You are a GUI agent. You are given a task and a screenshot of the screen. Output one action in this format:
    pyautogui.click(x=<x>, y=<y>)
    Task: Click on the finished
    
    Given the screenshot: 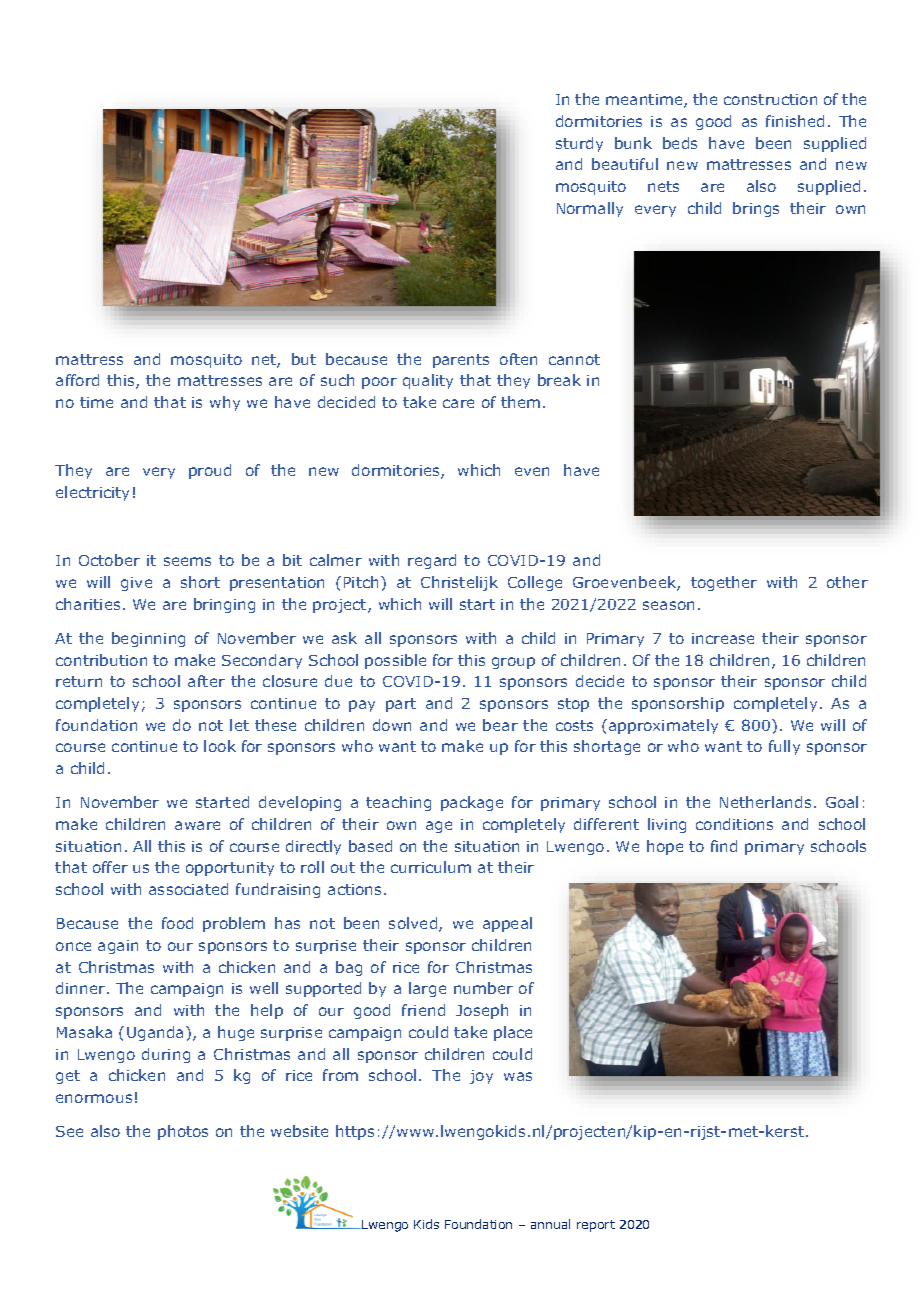 What is the action you would take?
    pyautogui.click(x=795, y=121)
